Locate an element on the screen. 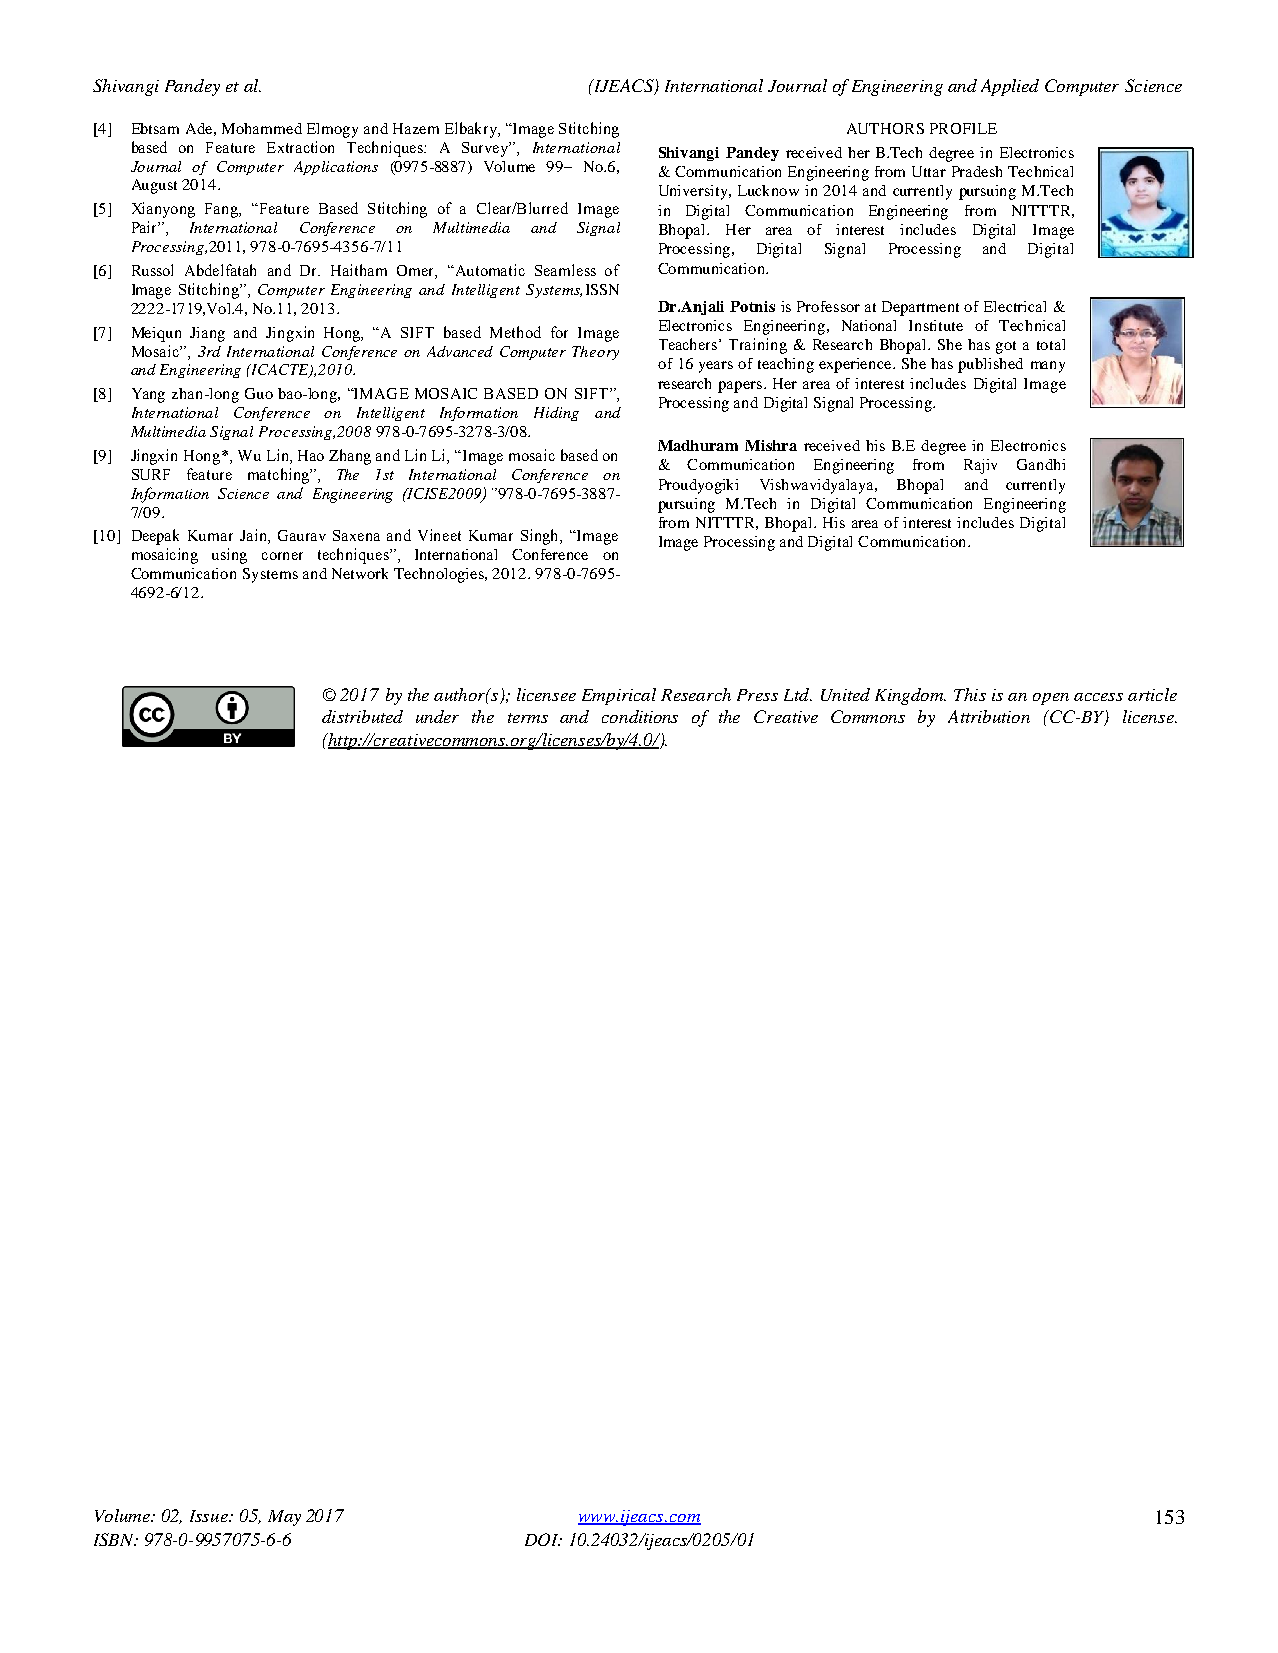  PROFILE is located at coordinates (963, 128).
